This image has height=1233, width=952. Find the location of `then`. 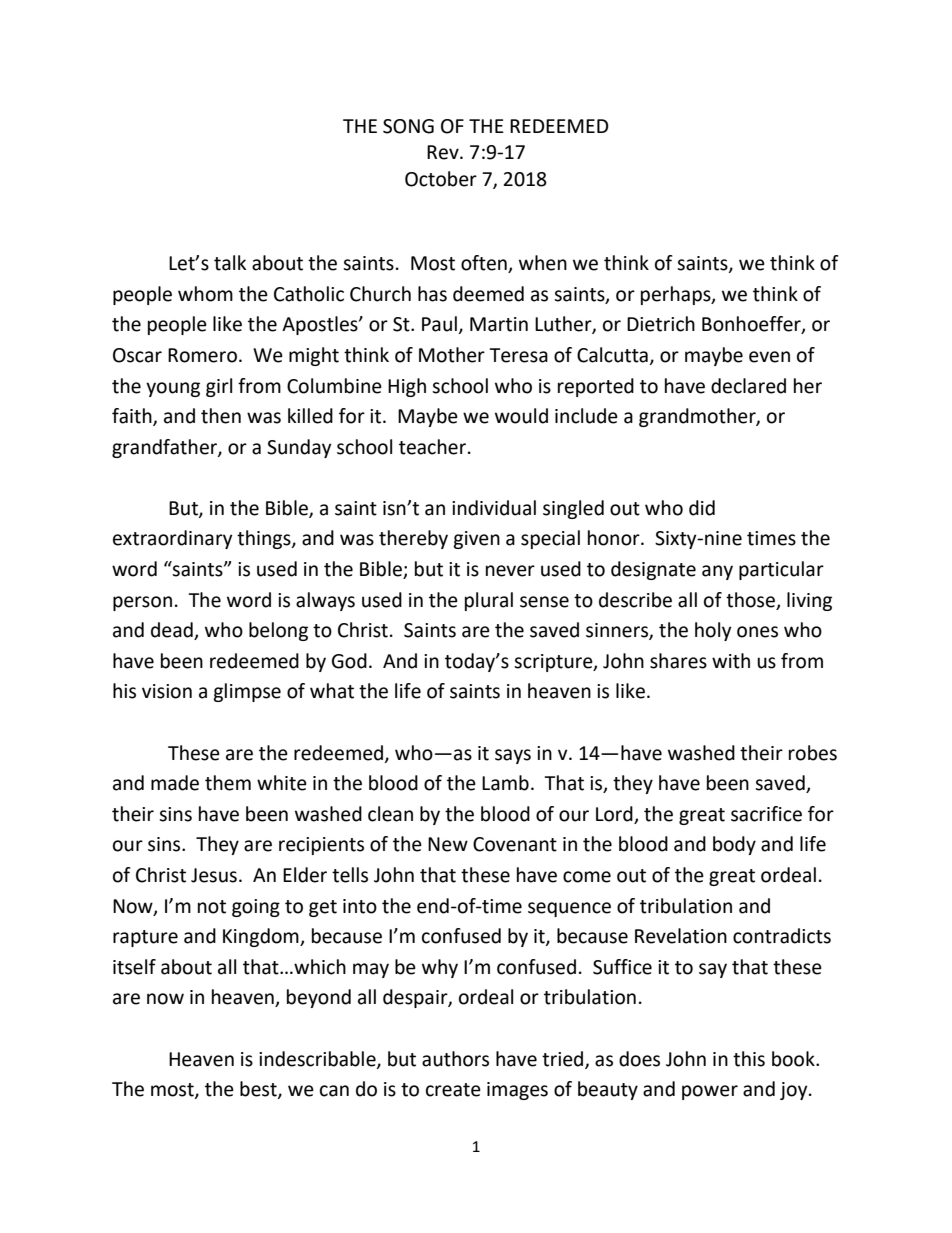

then is located at coordinates (221, 416).
